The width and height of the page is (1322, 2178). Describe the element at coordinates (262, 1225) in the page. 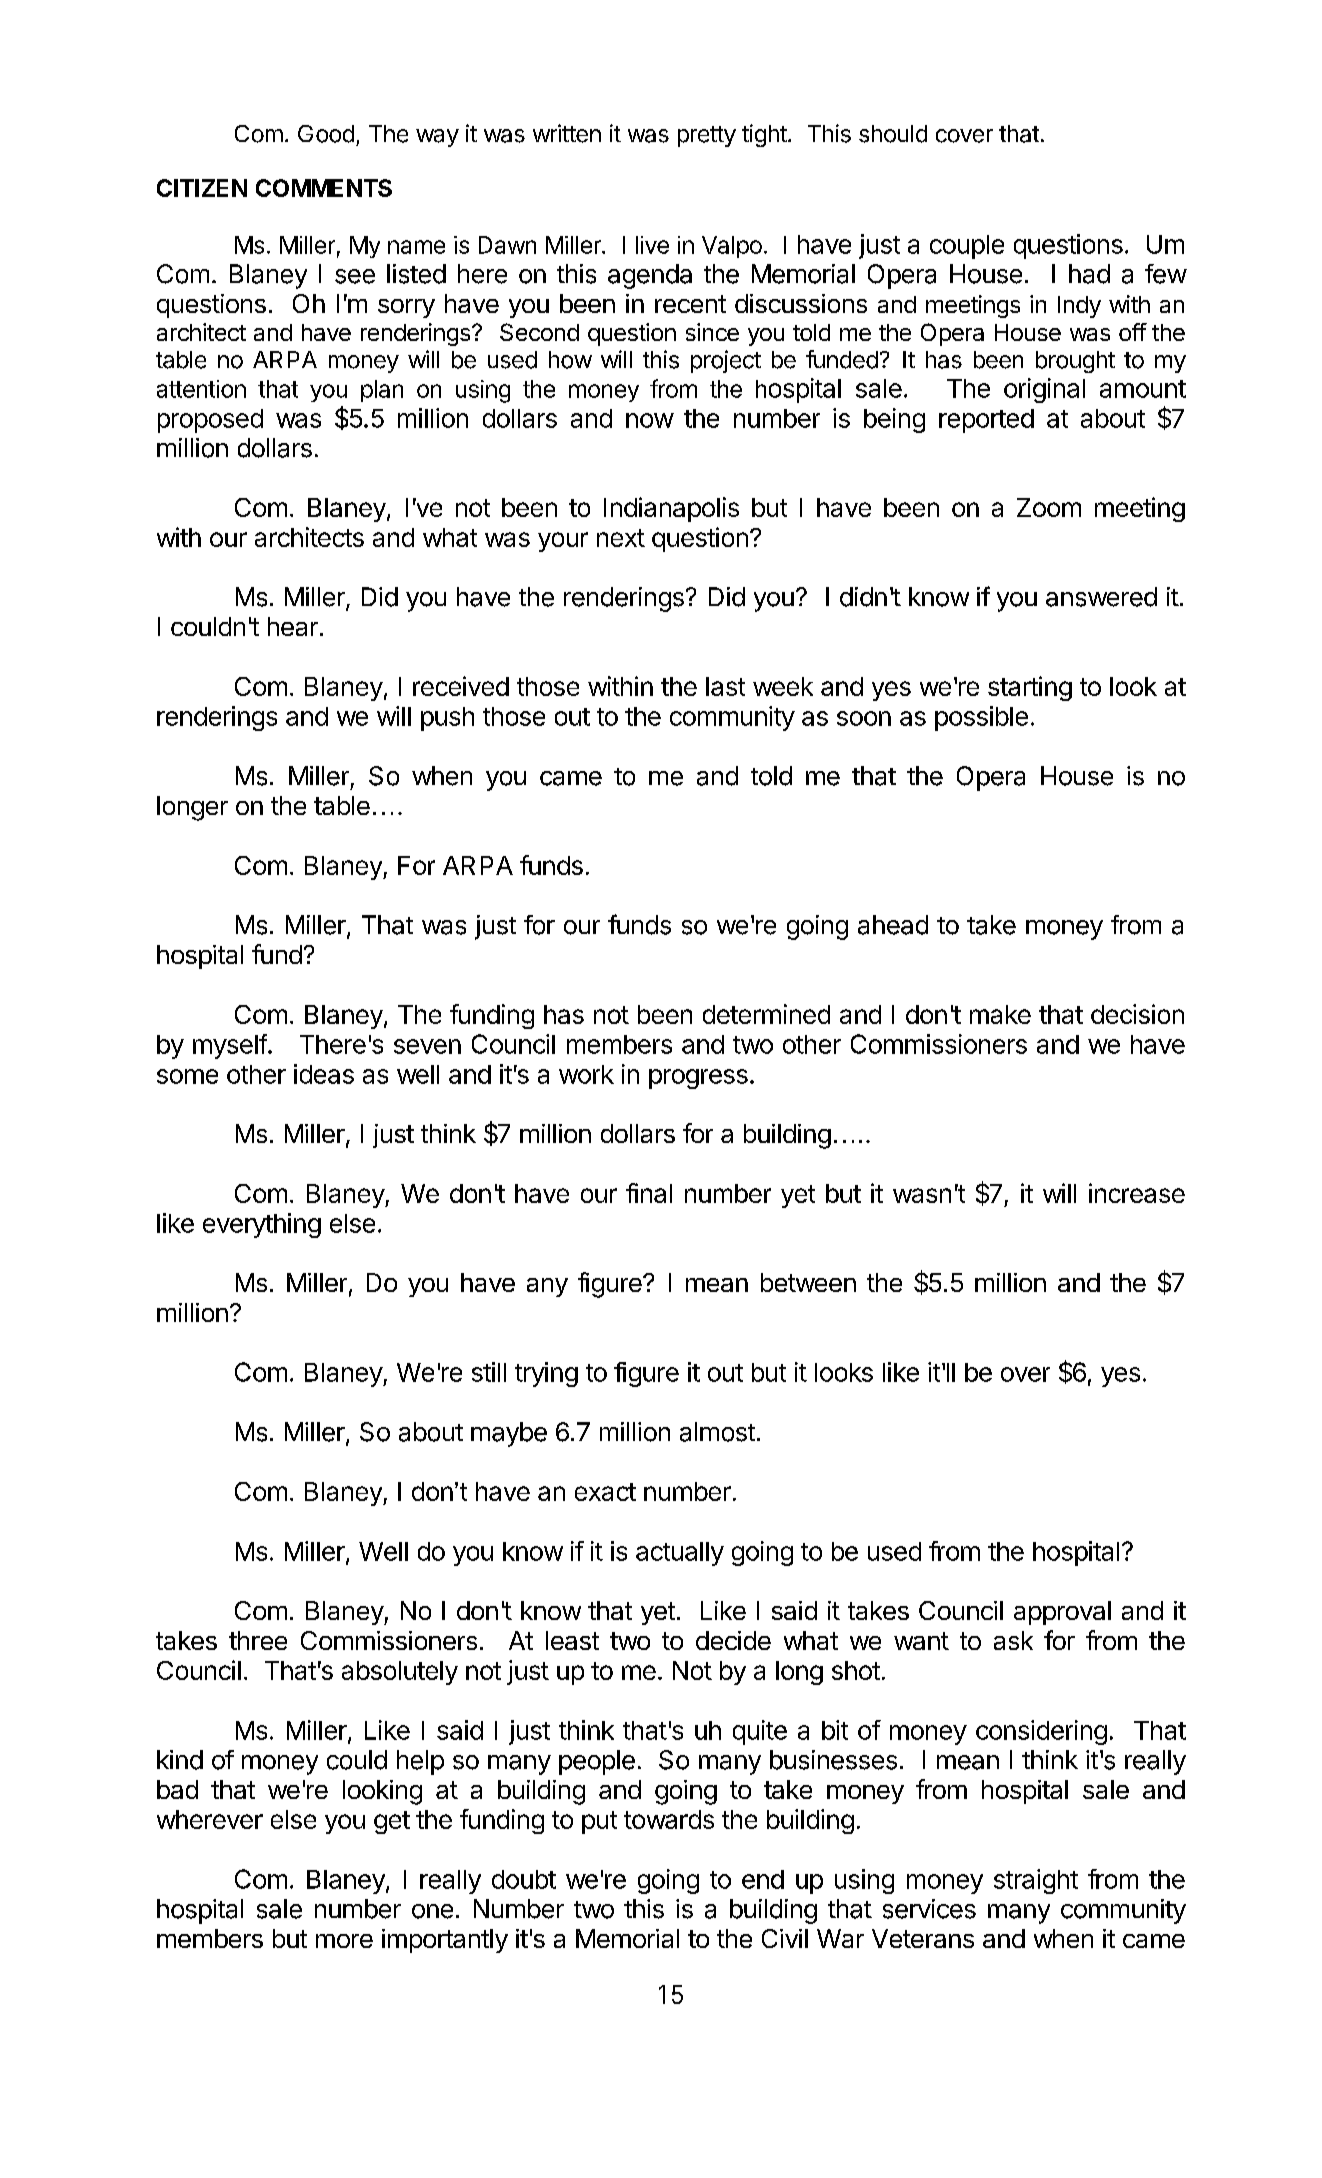

I see `everything` at that location.
